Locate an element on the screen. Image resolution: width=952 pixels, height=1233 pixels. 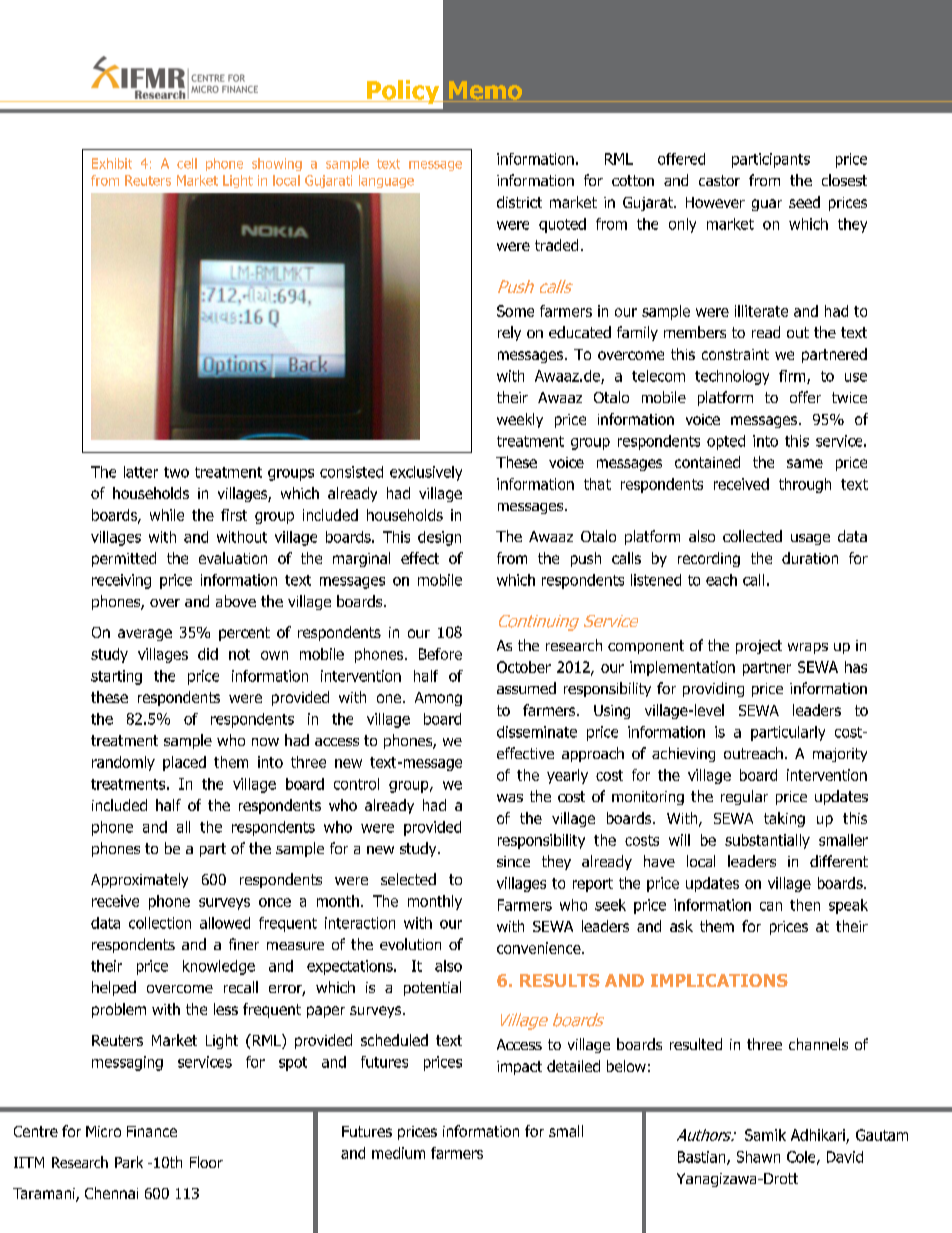
Policy is located at coordinates (403, 92).
